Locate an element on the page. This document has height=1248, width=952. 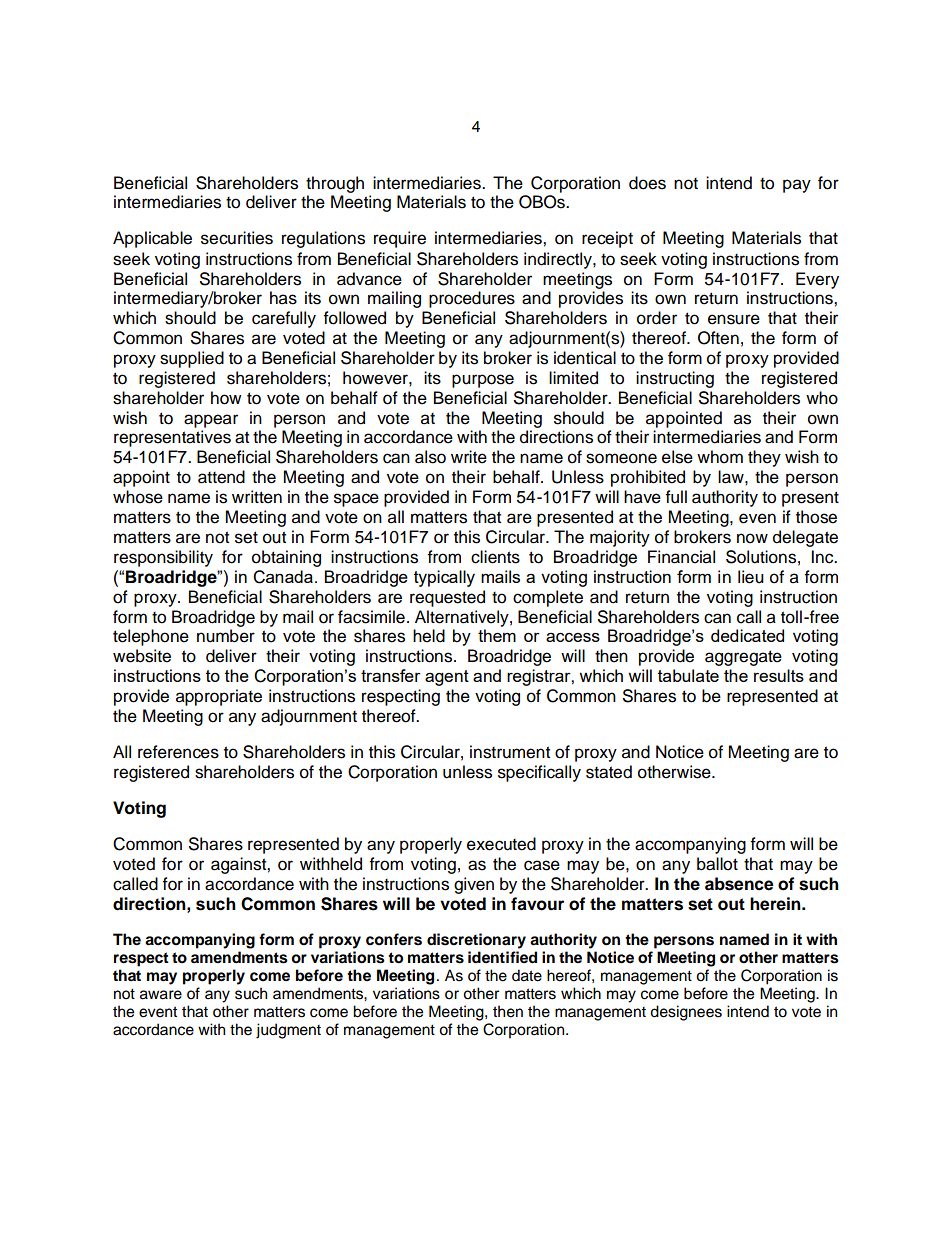
appear is located at coordinates (211, 421).
